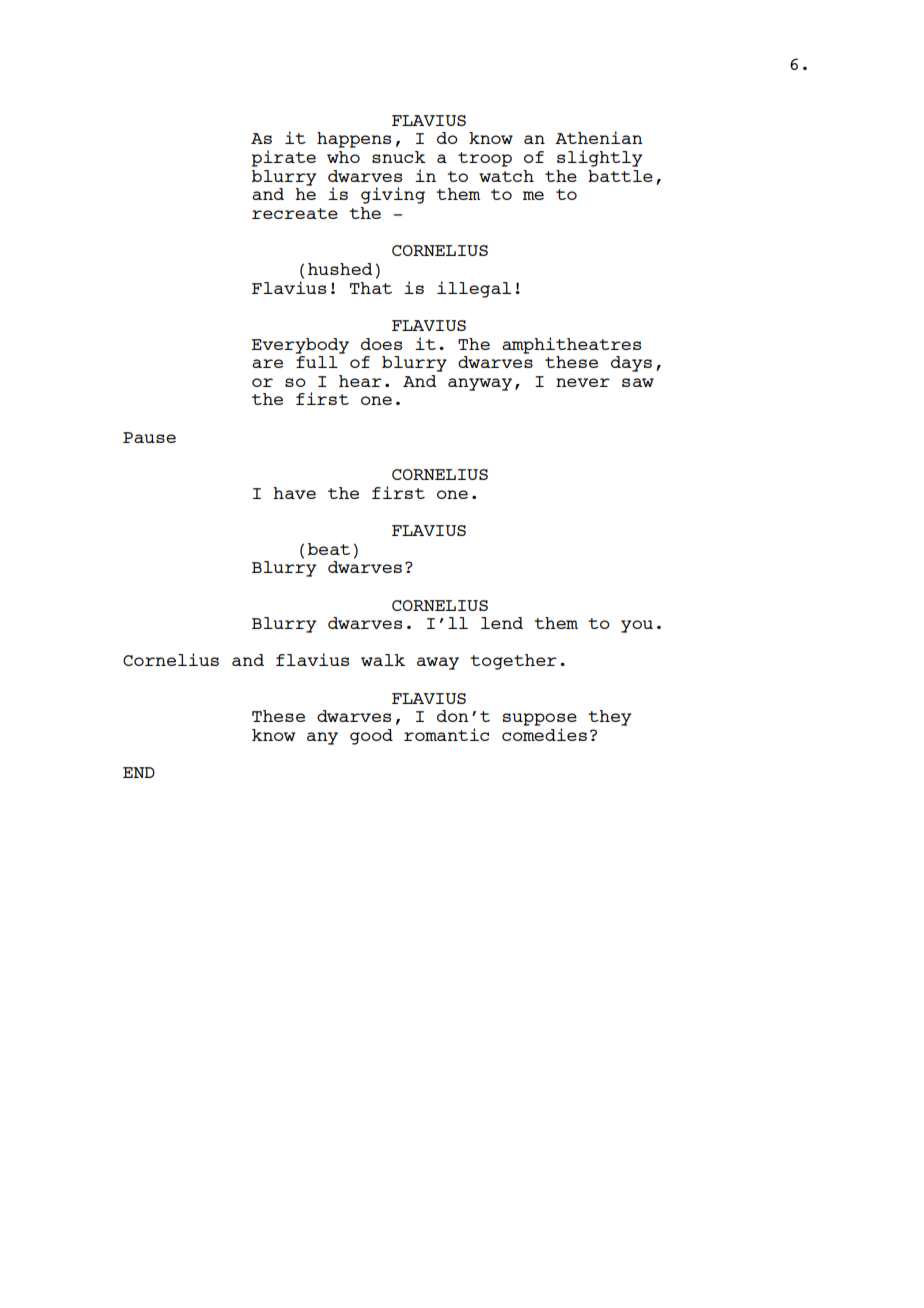 The height and width of the page is (1308, 924). Describe the element at coordinates (371, 737) in the page. I see `good` at that location.
